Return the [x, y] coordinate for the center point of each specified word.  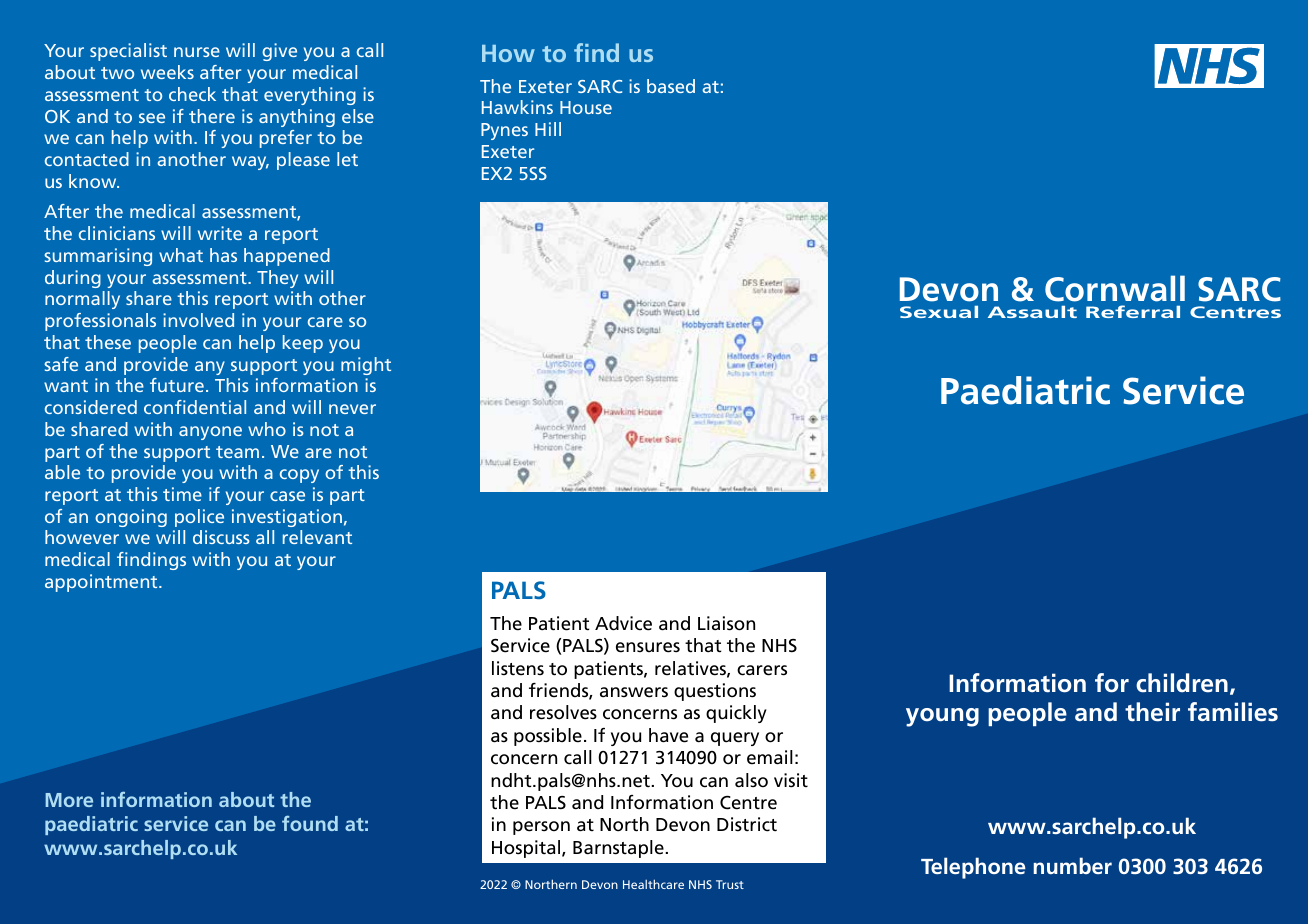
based [671, 86]
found [310, 823]
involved [198, 320]
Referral [1133, 311]
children [1182, 683]
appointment [102, 583]
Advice [623, 623]
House [586, 107]
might [366, 366]
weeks [167, 72]
